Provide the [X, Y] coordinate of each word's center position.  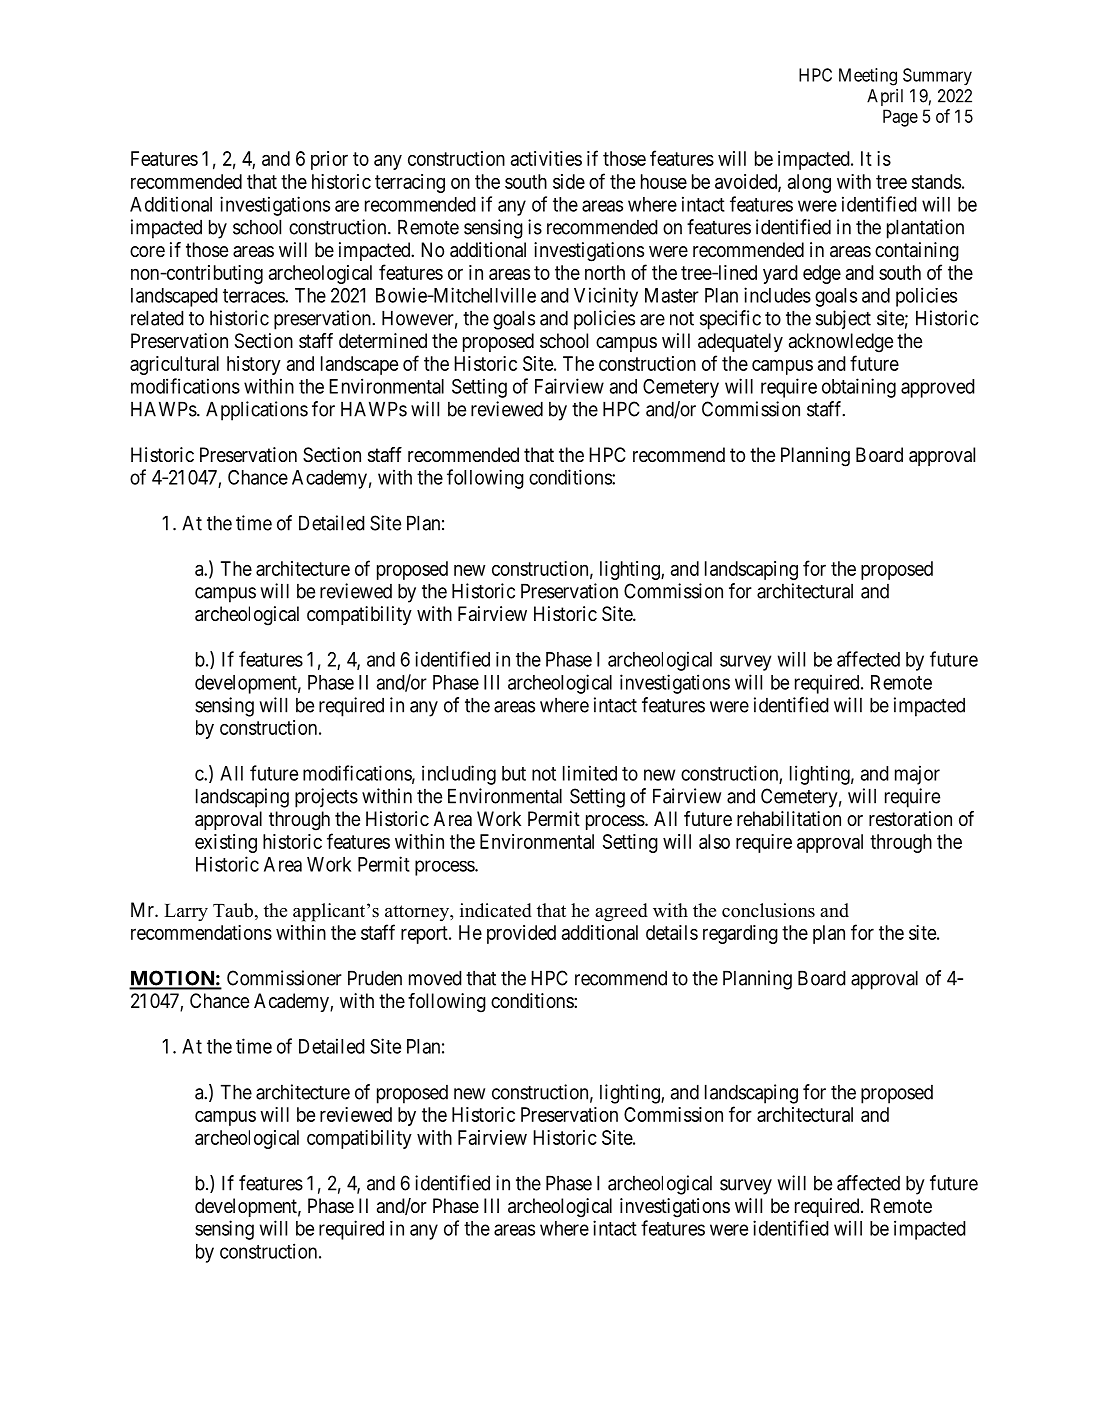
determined [383, 341]
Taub [233, 910]
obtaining [859, 388]
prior [329, 160]
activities [546, 158]
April [885, 97]
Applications [257, 411]
